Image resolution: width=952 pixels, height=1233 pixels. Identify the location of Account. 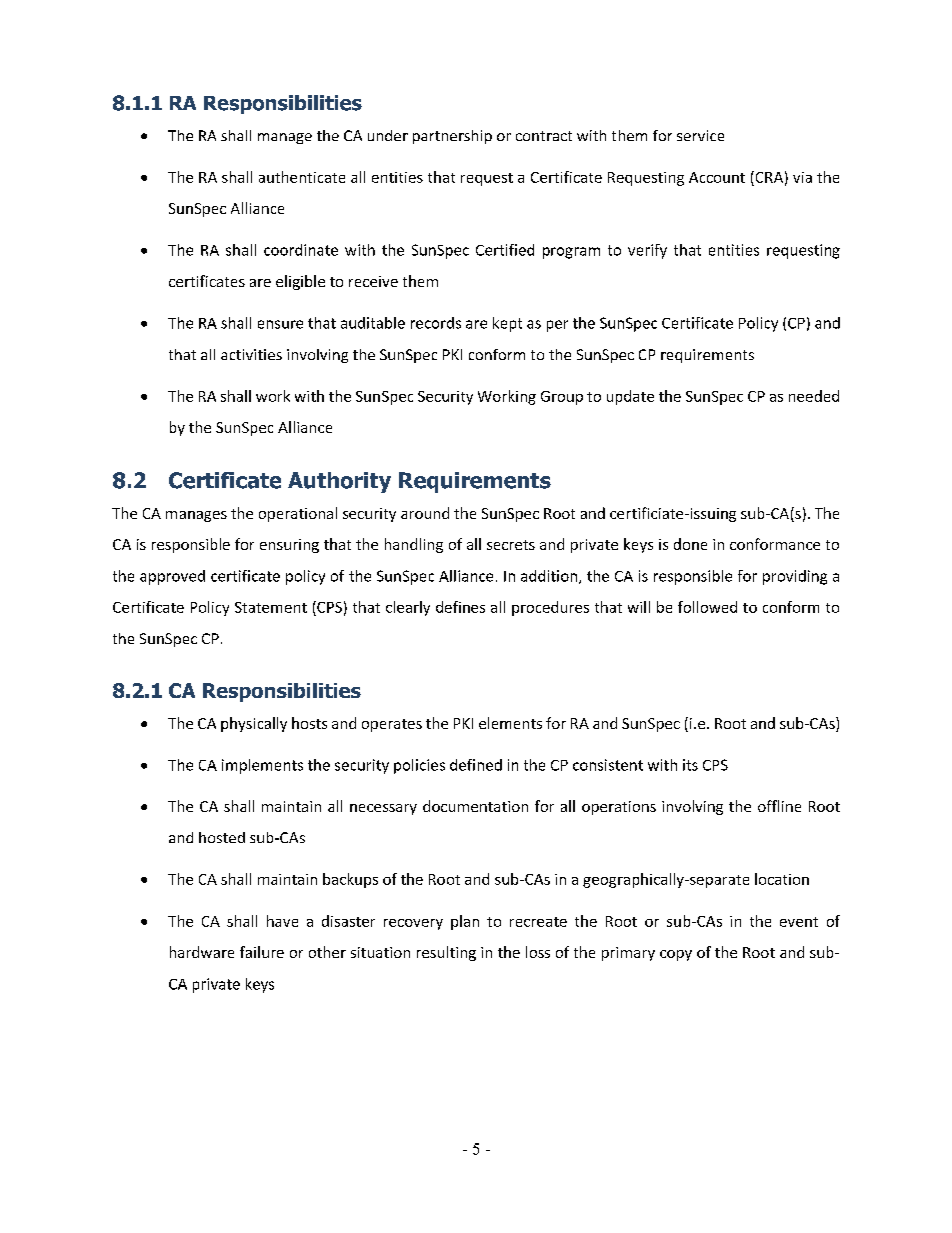
(717, 177).
